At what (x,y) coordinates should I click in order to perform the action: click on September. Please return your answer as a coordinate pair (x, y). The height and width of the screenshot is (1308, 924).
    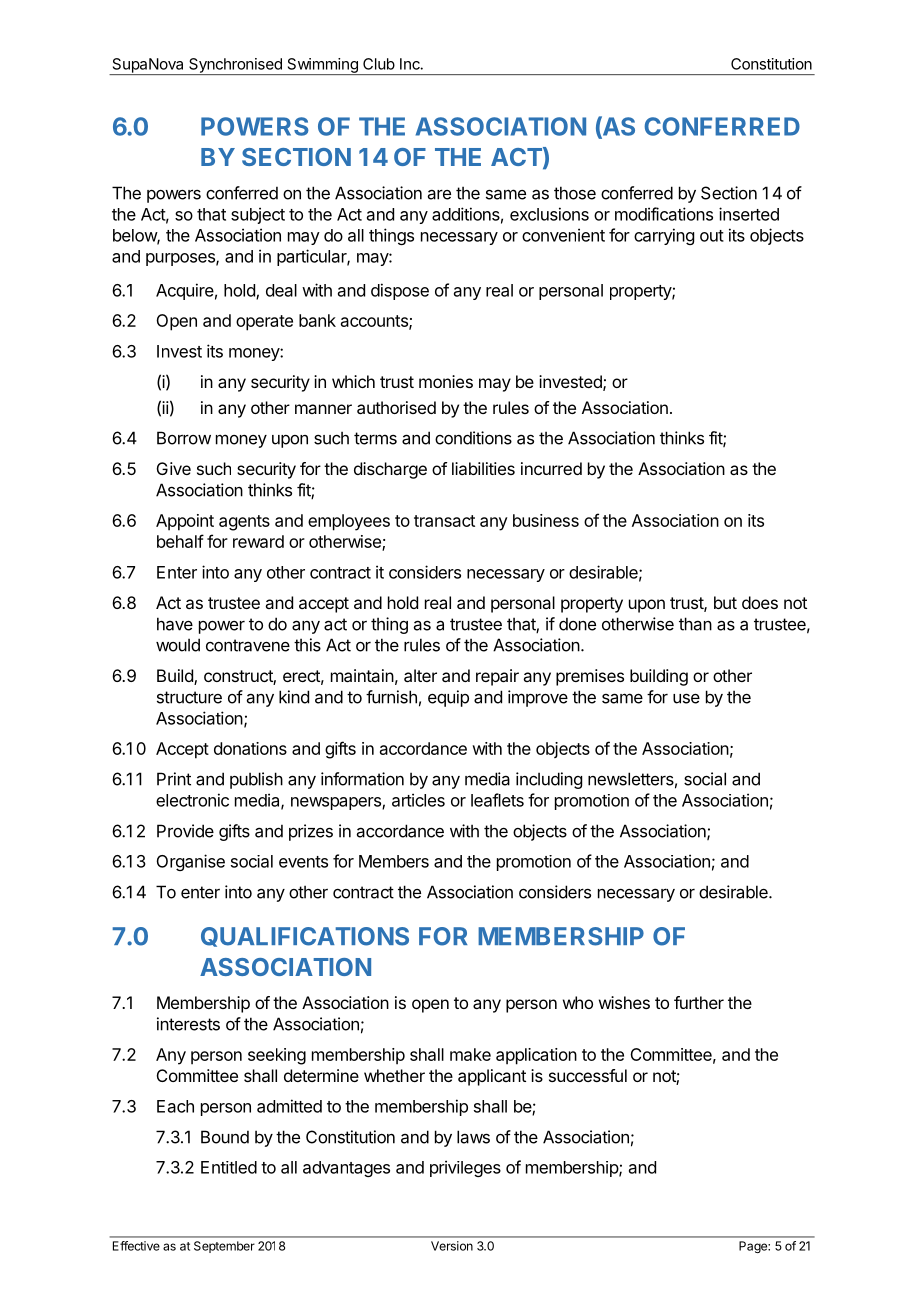
    Looking at the image, I should click on (224, 1247).
